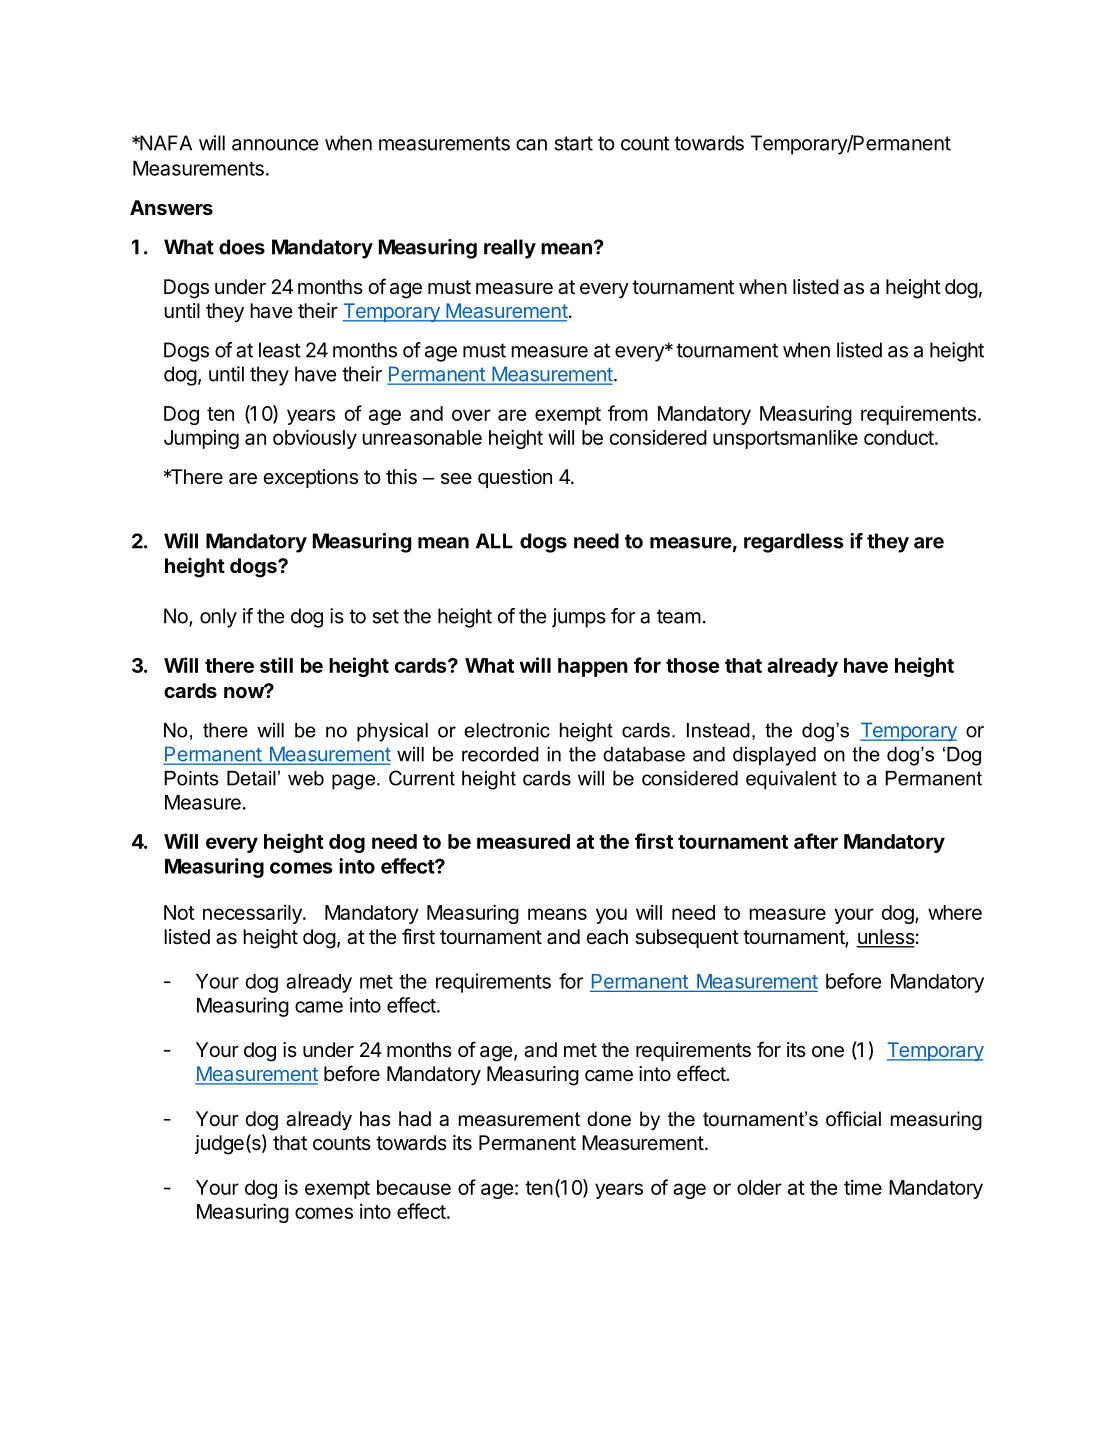 The width and height of the image is (1113, 1441). What do you see at coordinates (885, 938) in the image?
I see `unless` at bounding box center [885, 938].
